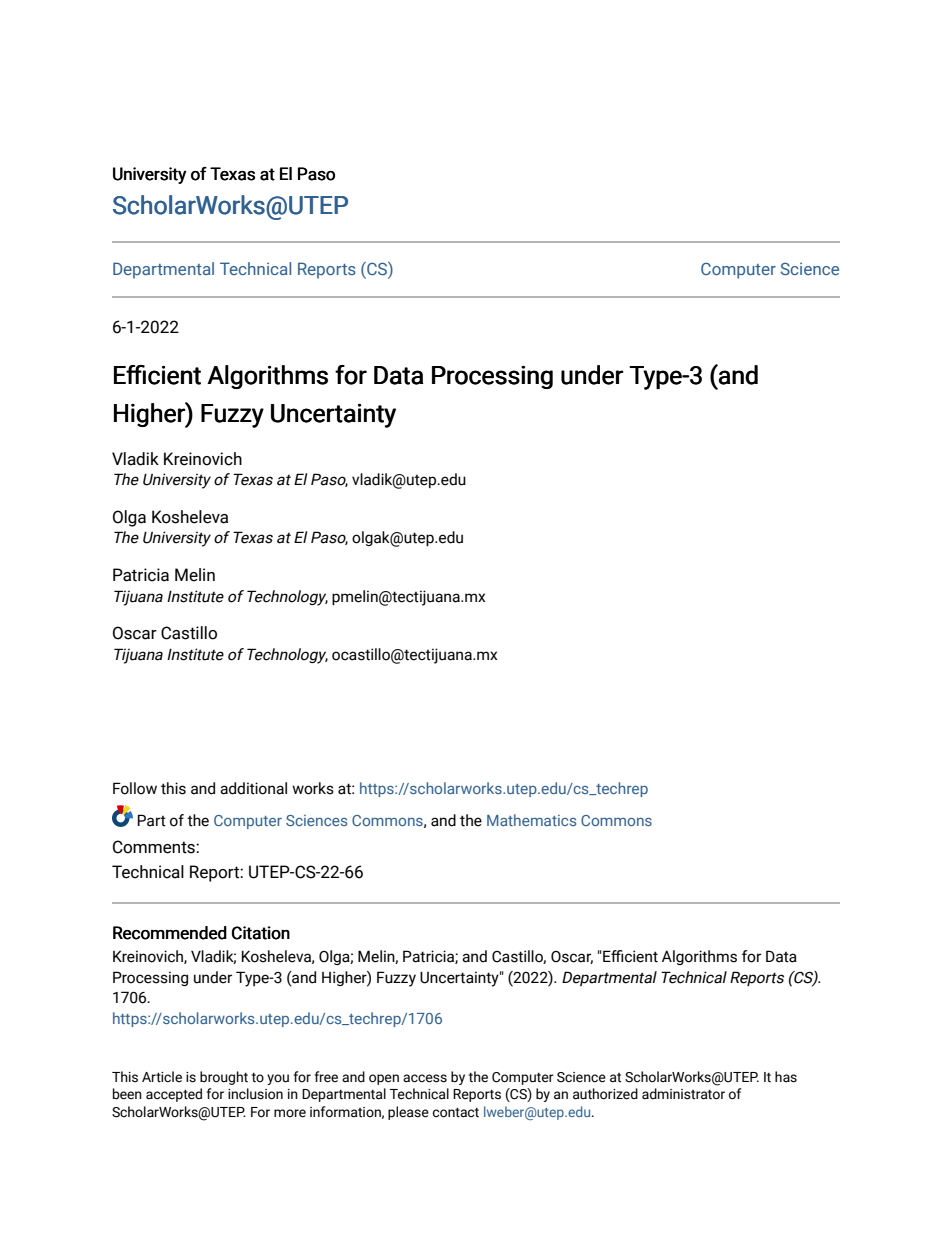 Image resolution: width=952 pixels, height=1233 pixels. Describe the element at coordinates (174, 1095) in the screenshot. I see `accepted` at that location.
